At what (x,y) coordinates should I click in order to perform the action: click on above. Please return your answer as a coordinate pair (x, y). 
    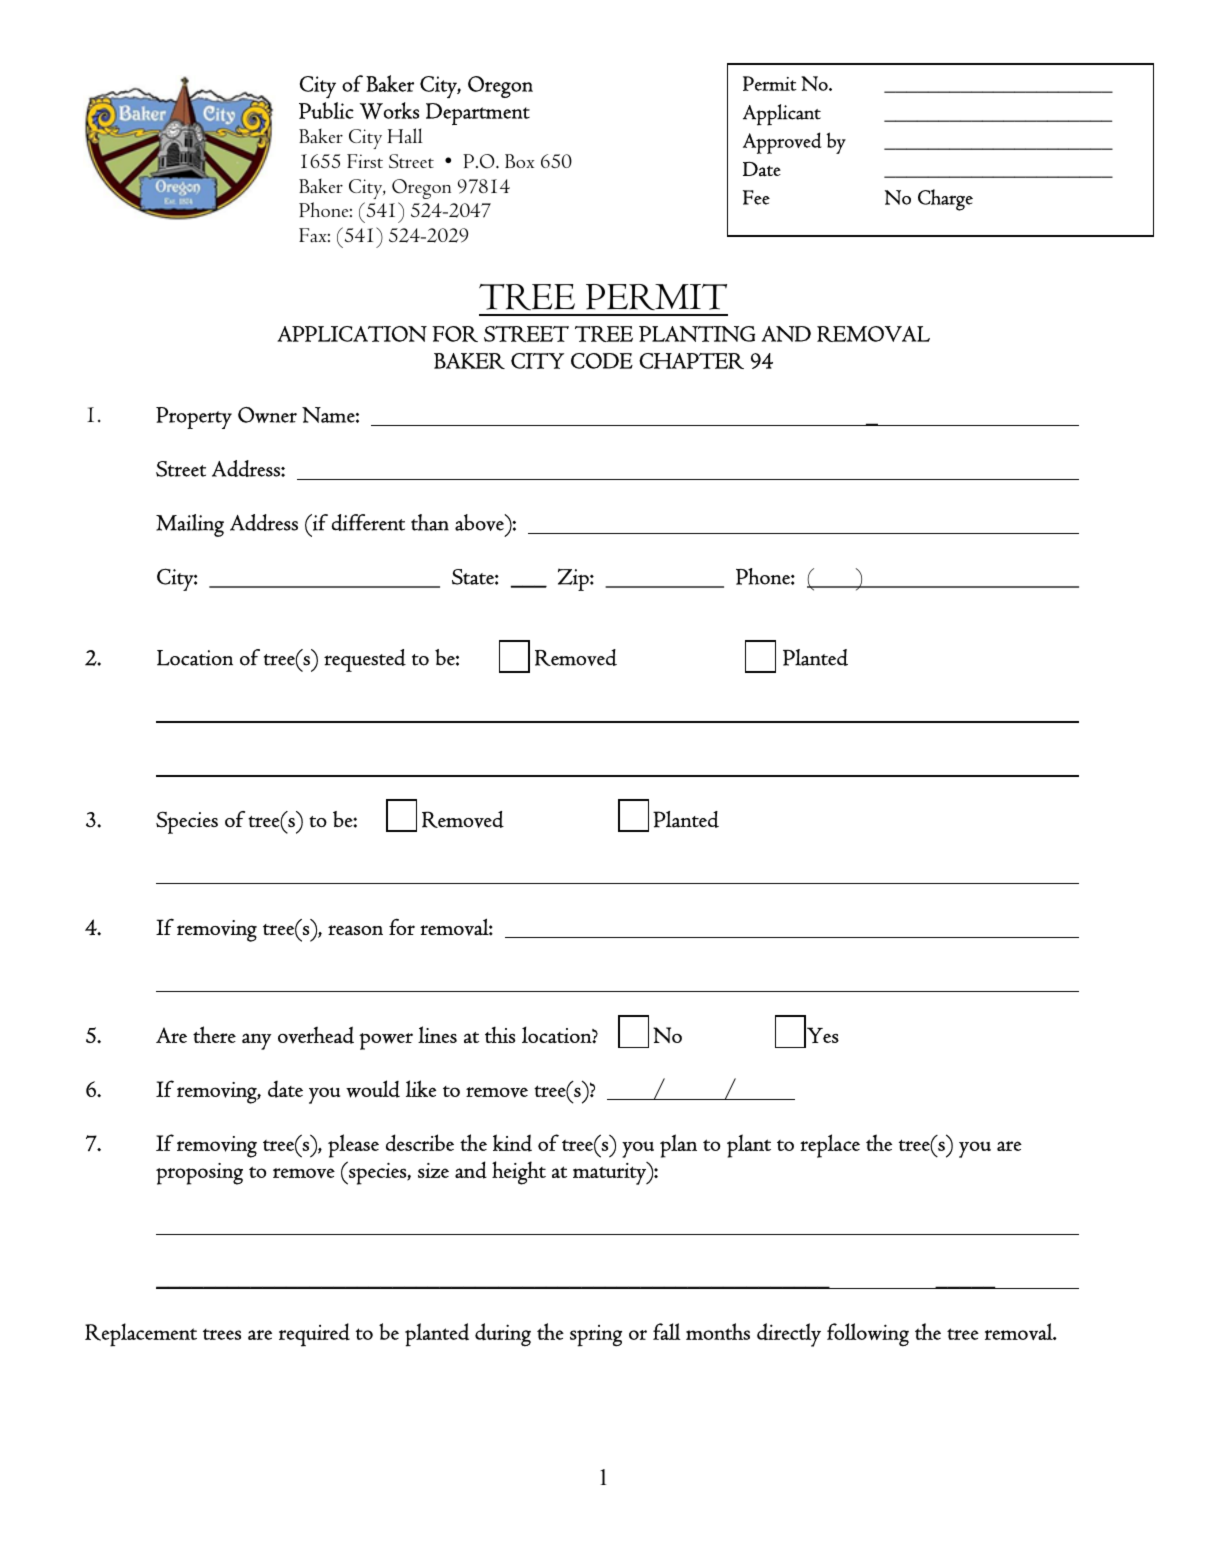
    Looking at the image, I should click on (480, 522).
